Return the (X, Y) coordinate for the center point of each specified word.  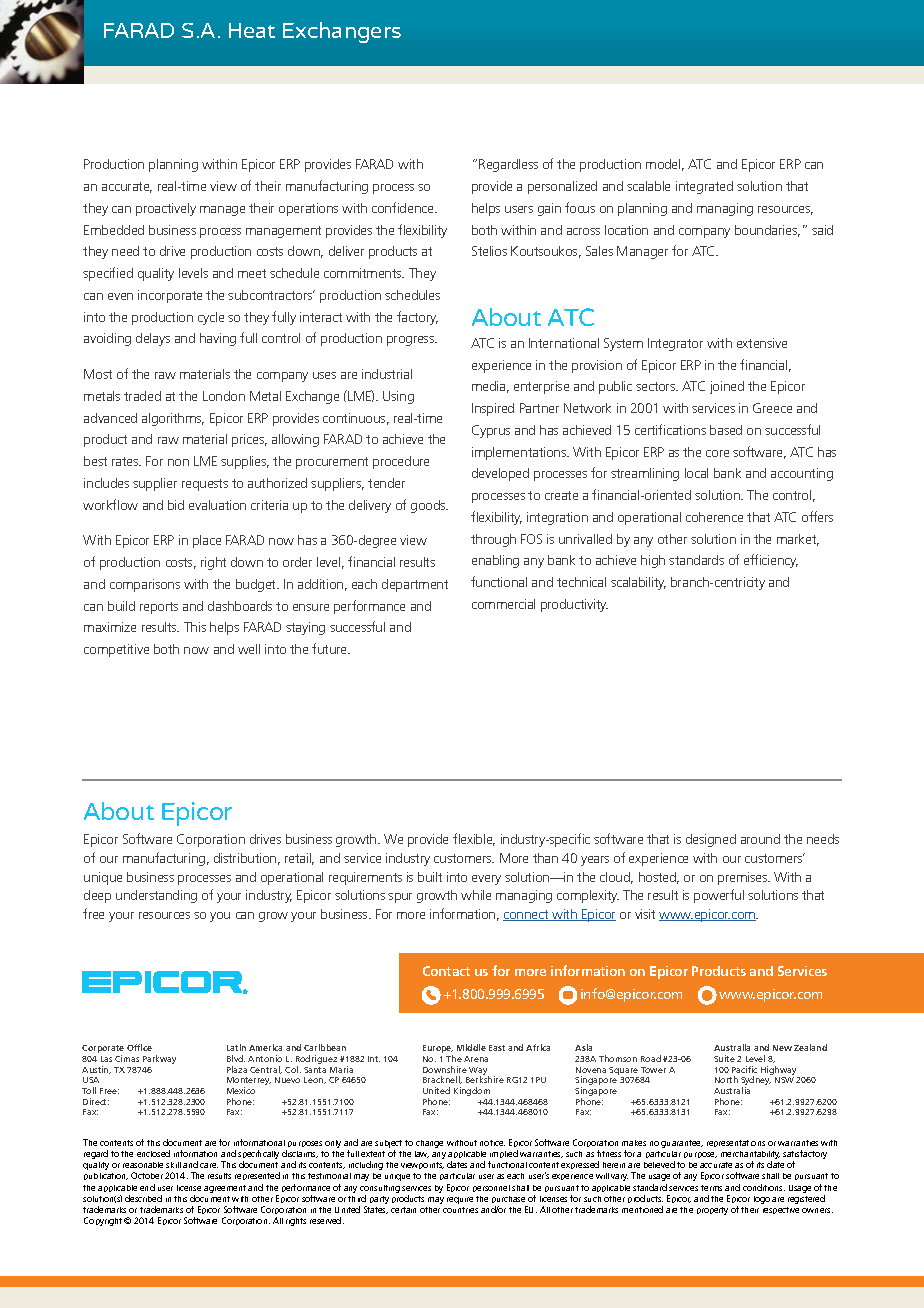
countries (460, 1210)
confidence (404, 207)
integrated (704, 187)
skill (173, 1165)
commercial (503, 604)
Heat (252, 30)
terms (711, 1188)
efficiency (771, 561)
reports (159, 608)
